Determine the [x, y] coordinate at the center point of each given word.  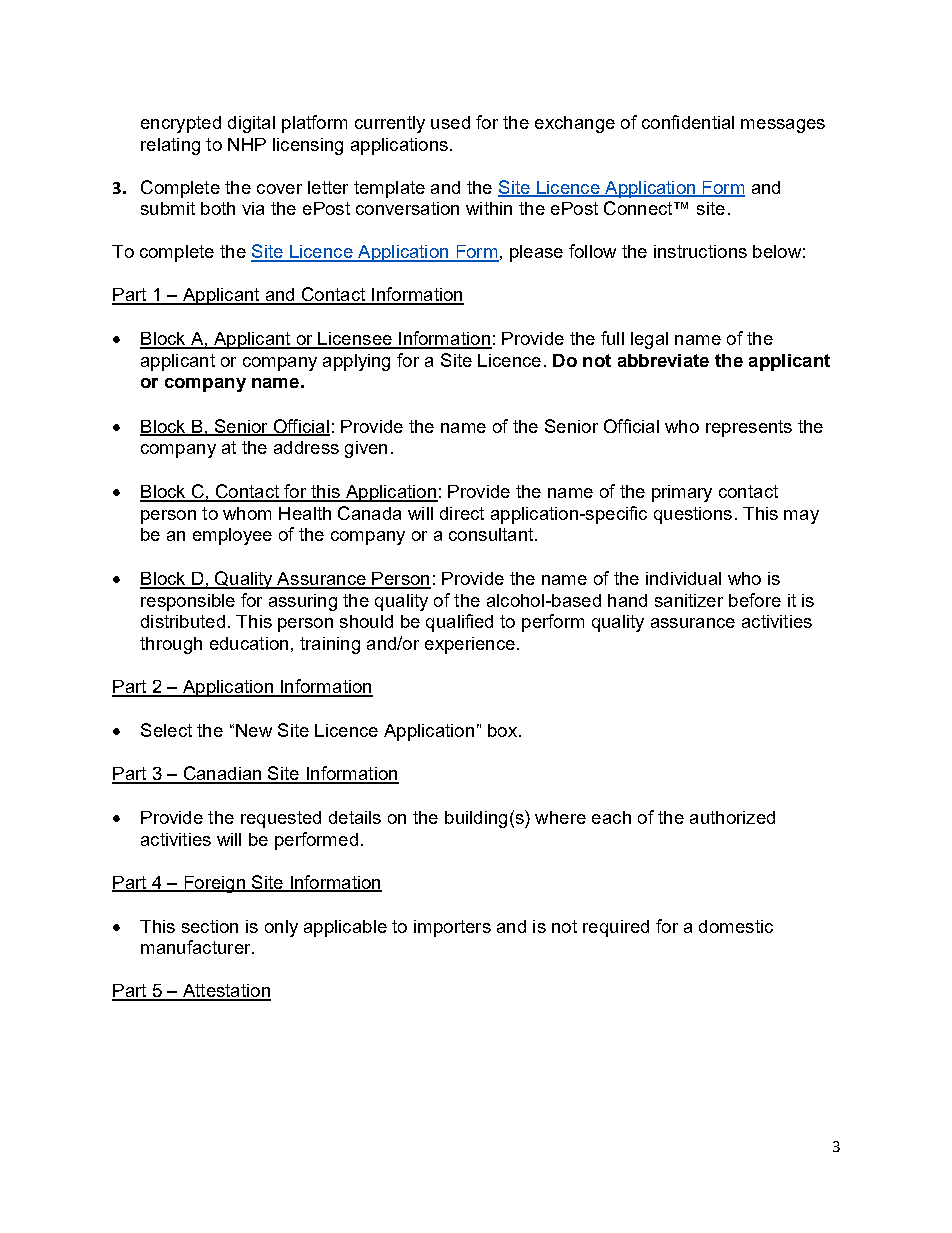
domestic [736, 926]
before [755, 600]
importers [452, 928]
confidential [688, 122]
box [502, 730]
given [366, 449]
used [450, 122]
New [254, 730]
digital [251, 124]
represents [749, 428]
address [306, 447]
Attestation [225, 992]
